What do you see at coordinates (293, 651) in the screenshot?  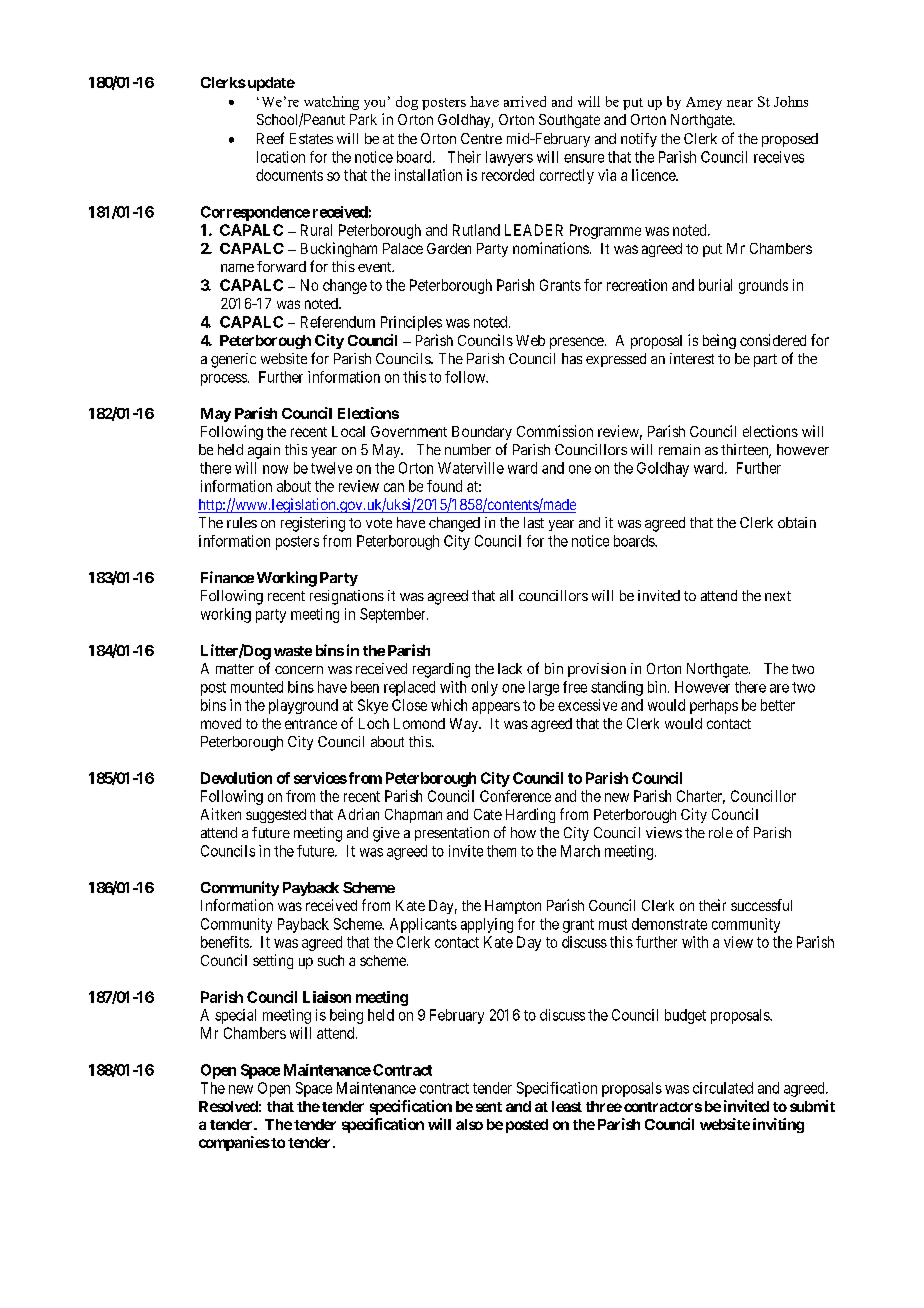 I see `waste` at bounding box center [293, 651].
